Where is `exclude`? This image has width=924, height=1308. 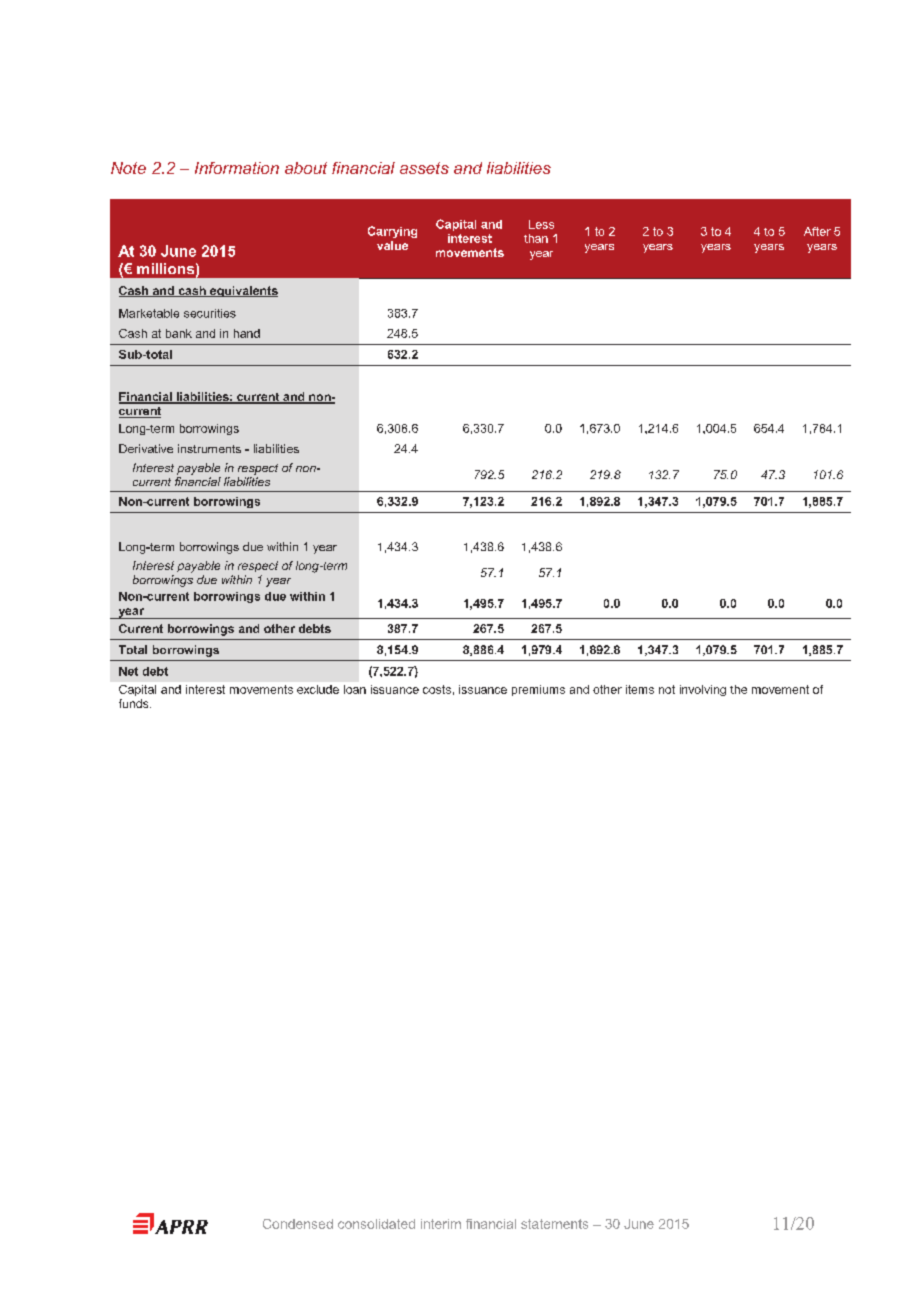 exclude is located at coordinates (318, 689).
